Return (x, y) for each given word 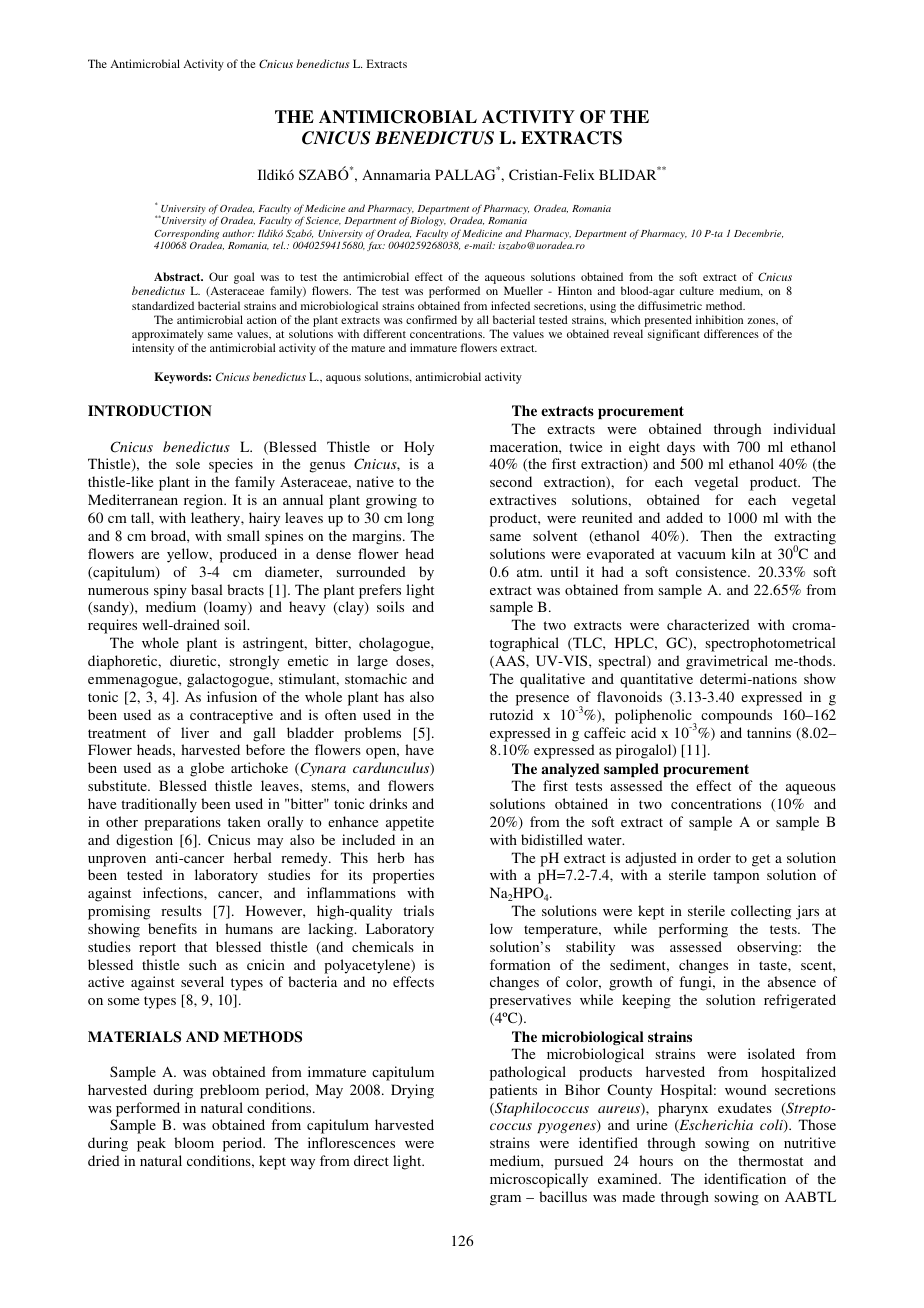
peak (151, 1144)
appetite (410, 823)
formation (520, 964)
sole (188, 463)
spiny (170, 591)
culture (697, 290)
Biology (428, 221)
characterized (708, 624)
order (714, 857)
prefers (380, 591)
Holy (419, 448)
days (681, 448)
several (202, 981)
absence (792, 981)
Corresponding (186, 235)
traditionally (159, 805)
